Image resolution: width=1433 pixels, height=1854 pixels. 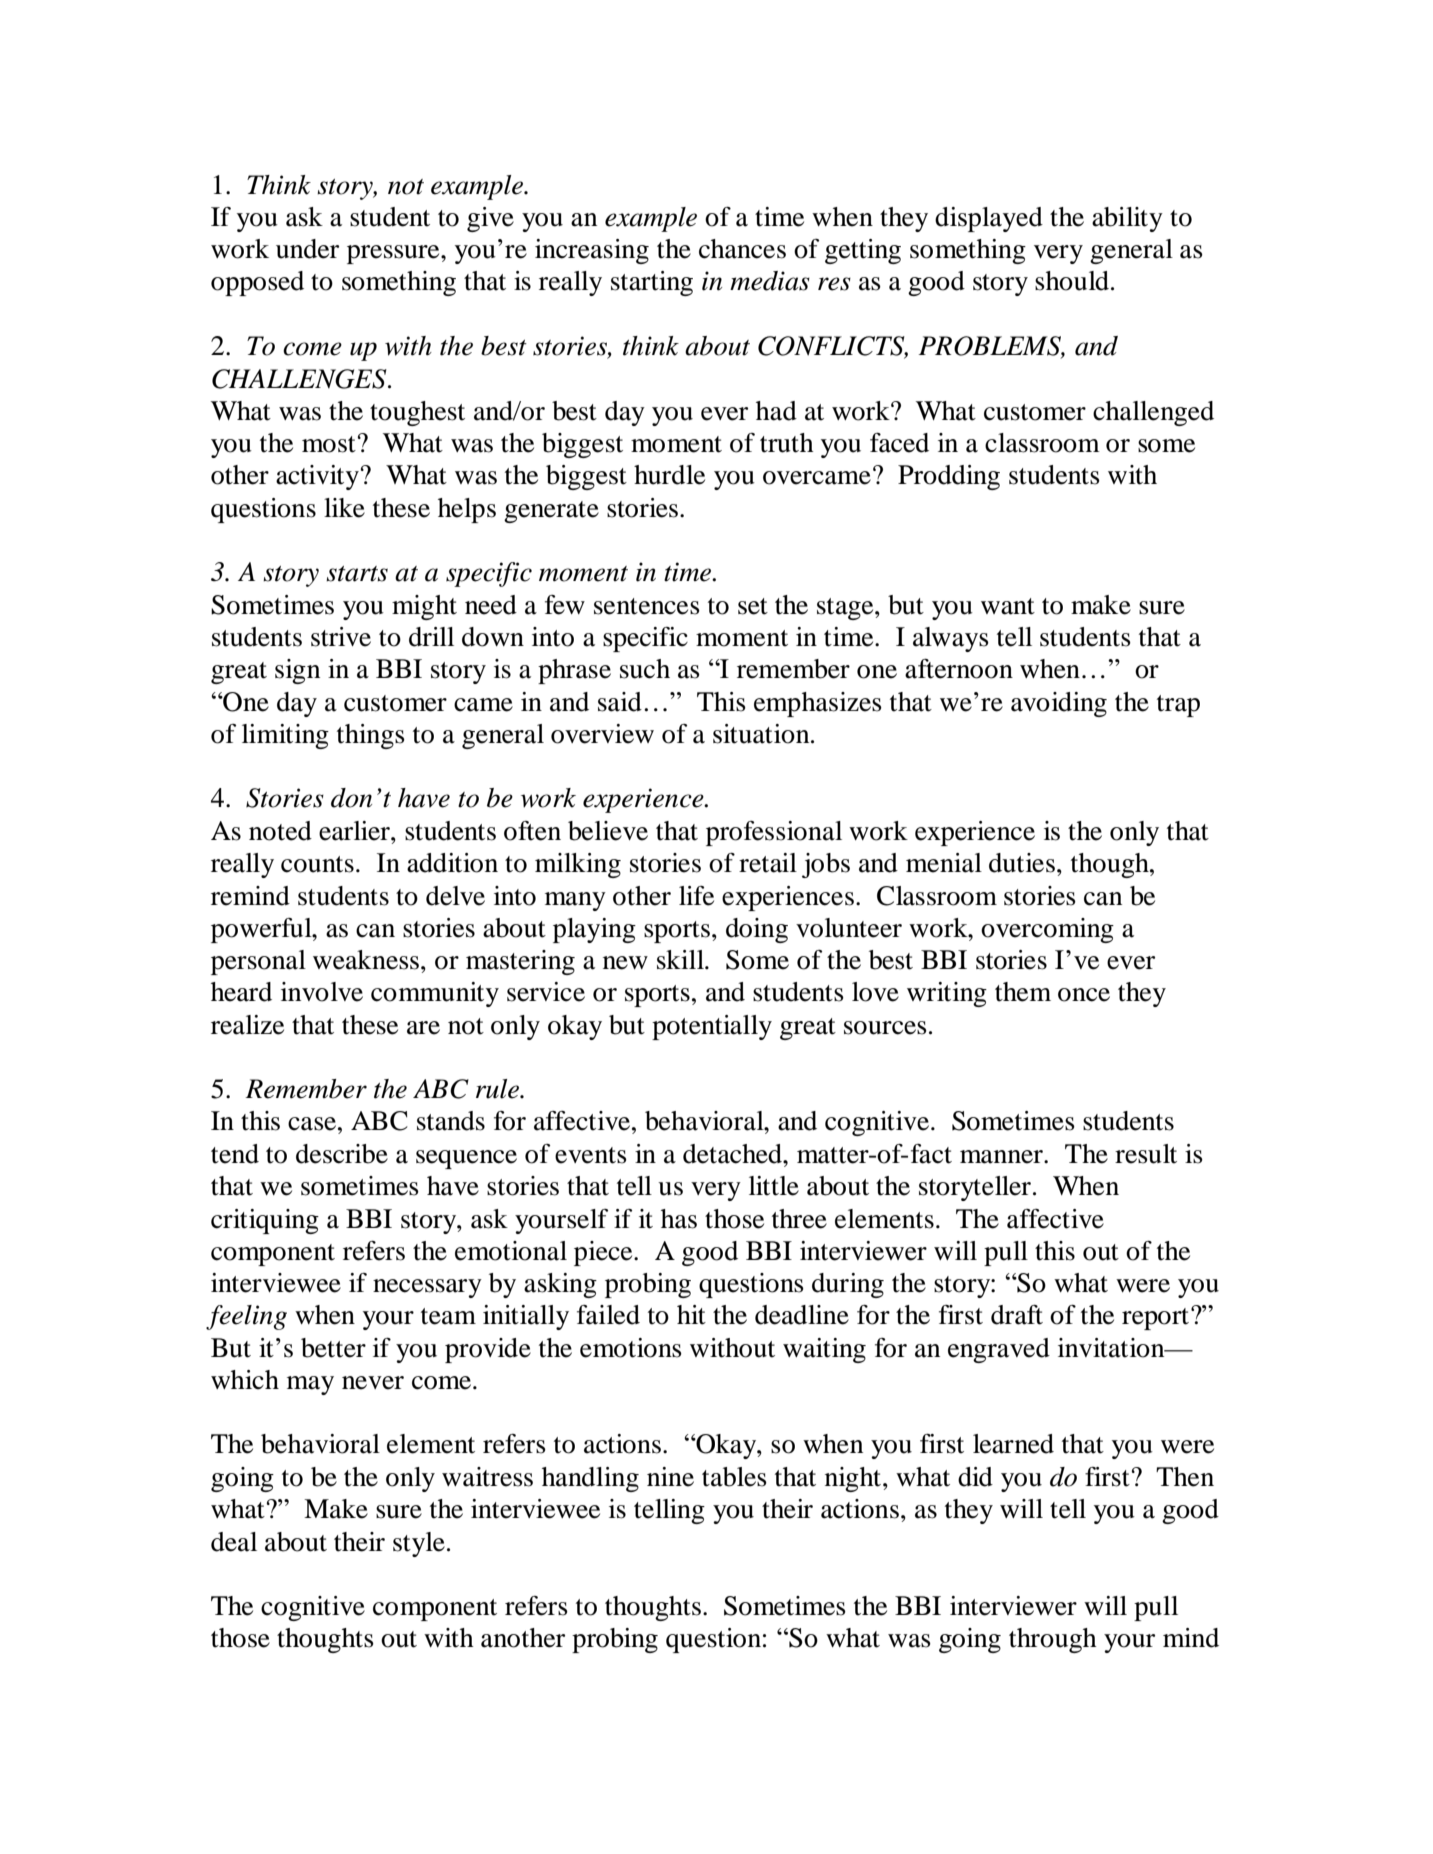 What do you see at coordinates (307, 249) in the screenshot?
I see `under` at bounding box center [307, 249].
